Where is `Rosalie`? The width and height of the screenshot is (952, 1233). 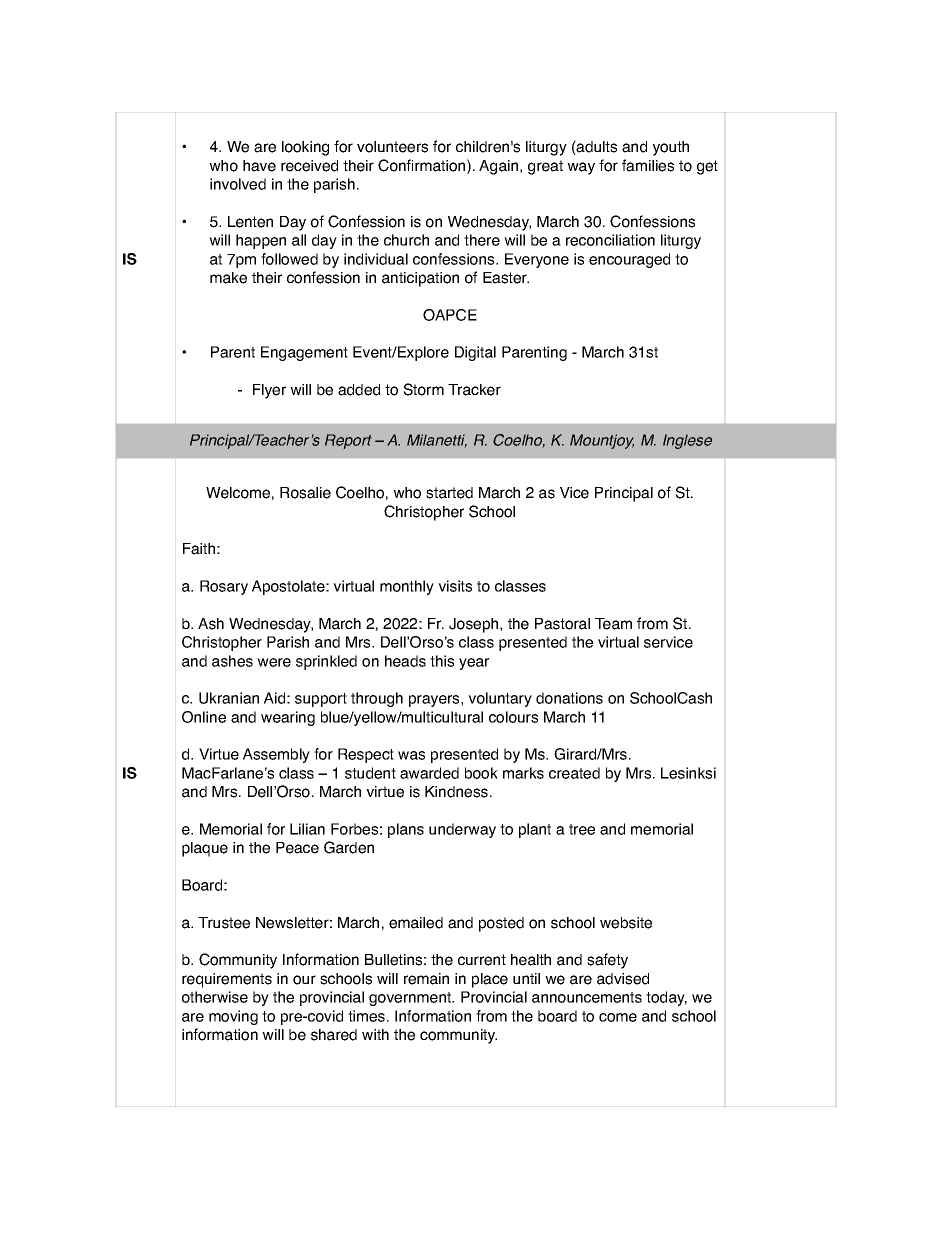 Rosalie is located at coordinates (305, 493).
